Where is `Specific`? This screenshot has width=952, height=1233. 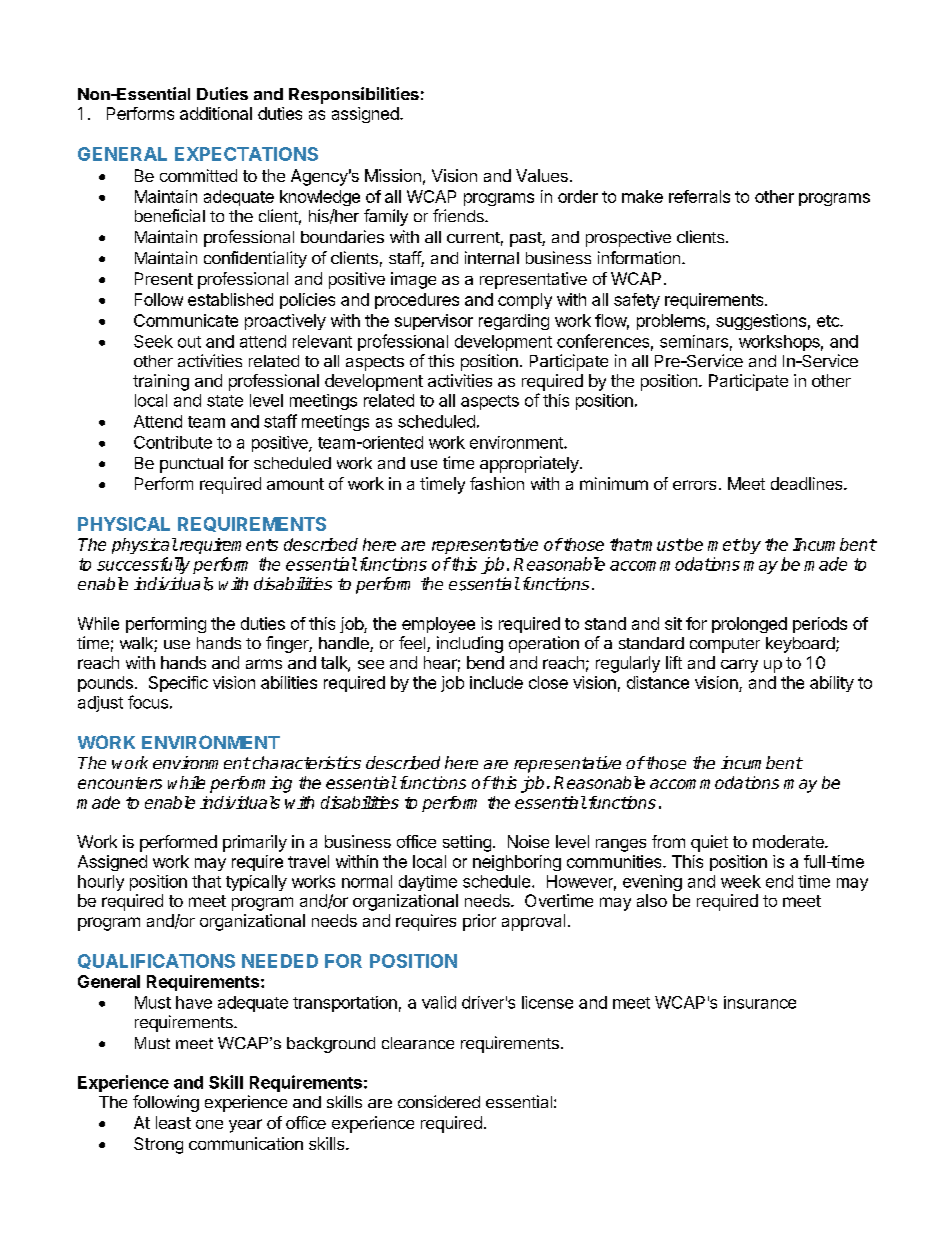
Specific is located at coordinates (178, 684).
